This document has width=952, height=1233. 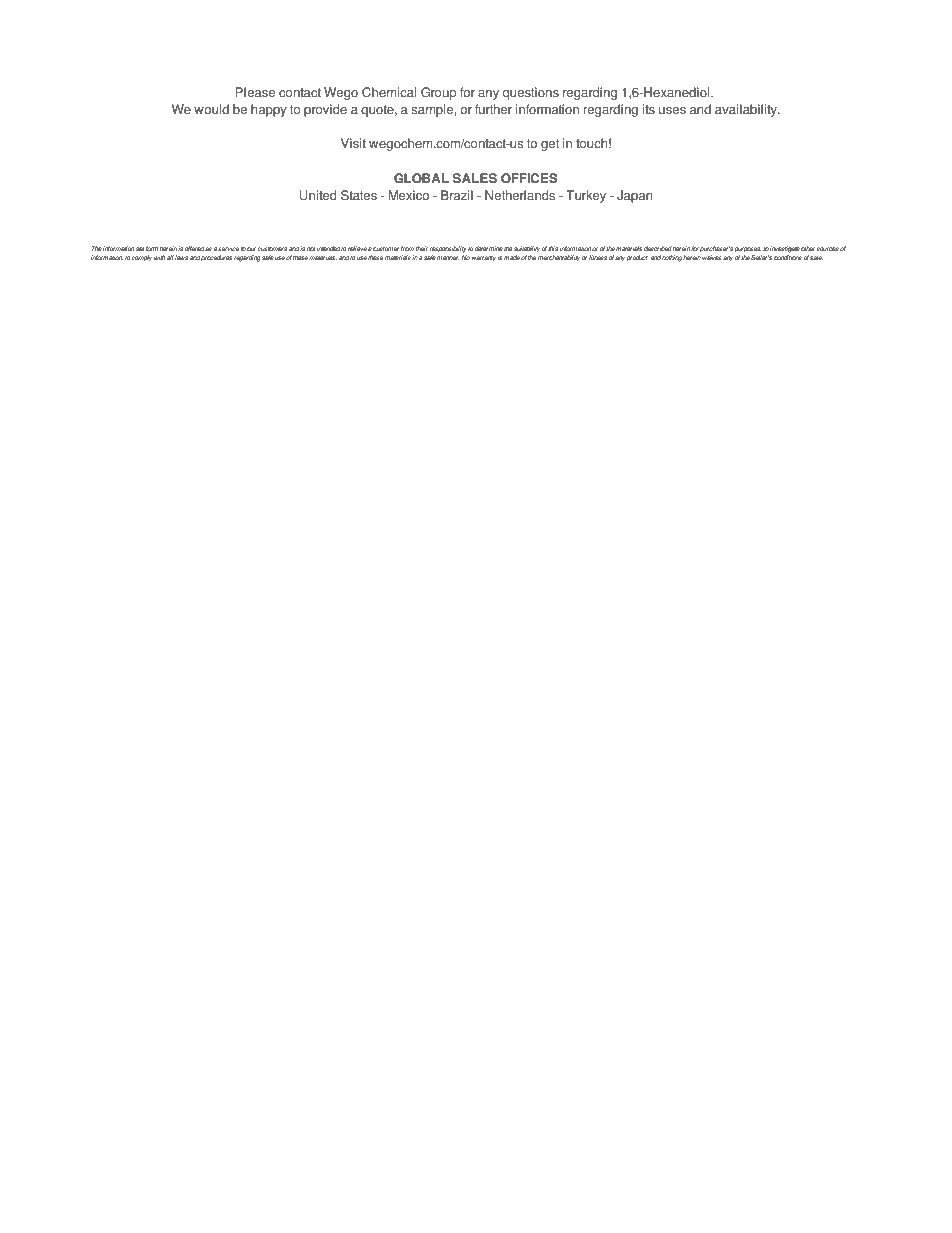 I want to click on uses, so click(x=672, y=111).
